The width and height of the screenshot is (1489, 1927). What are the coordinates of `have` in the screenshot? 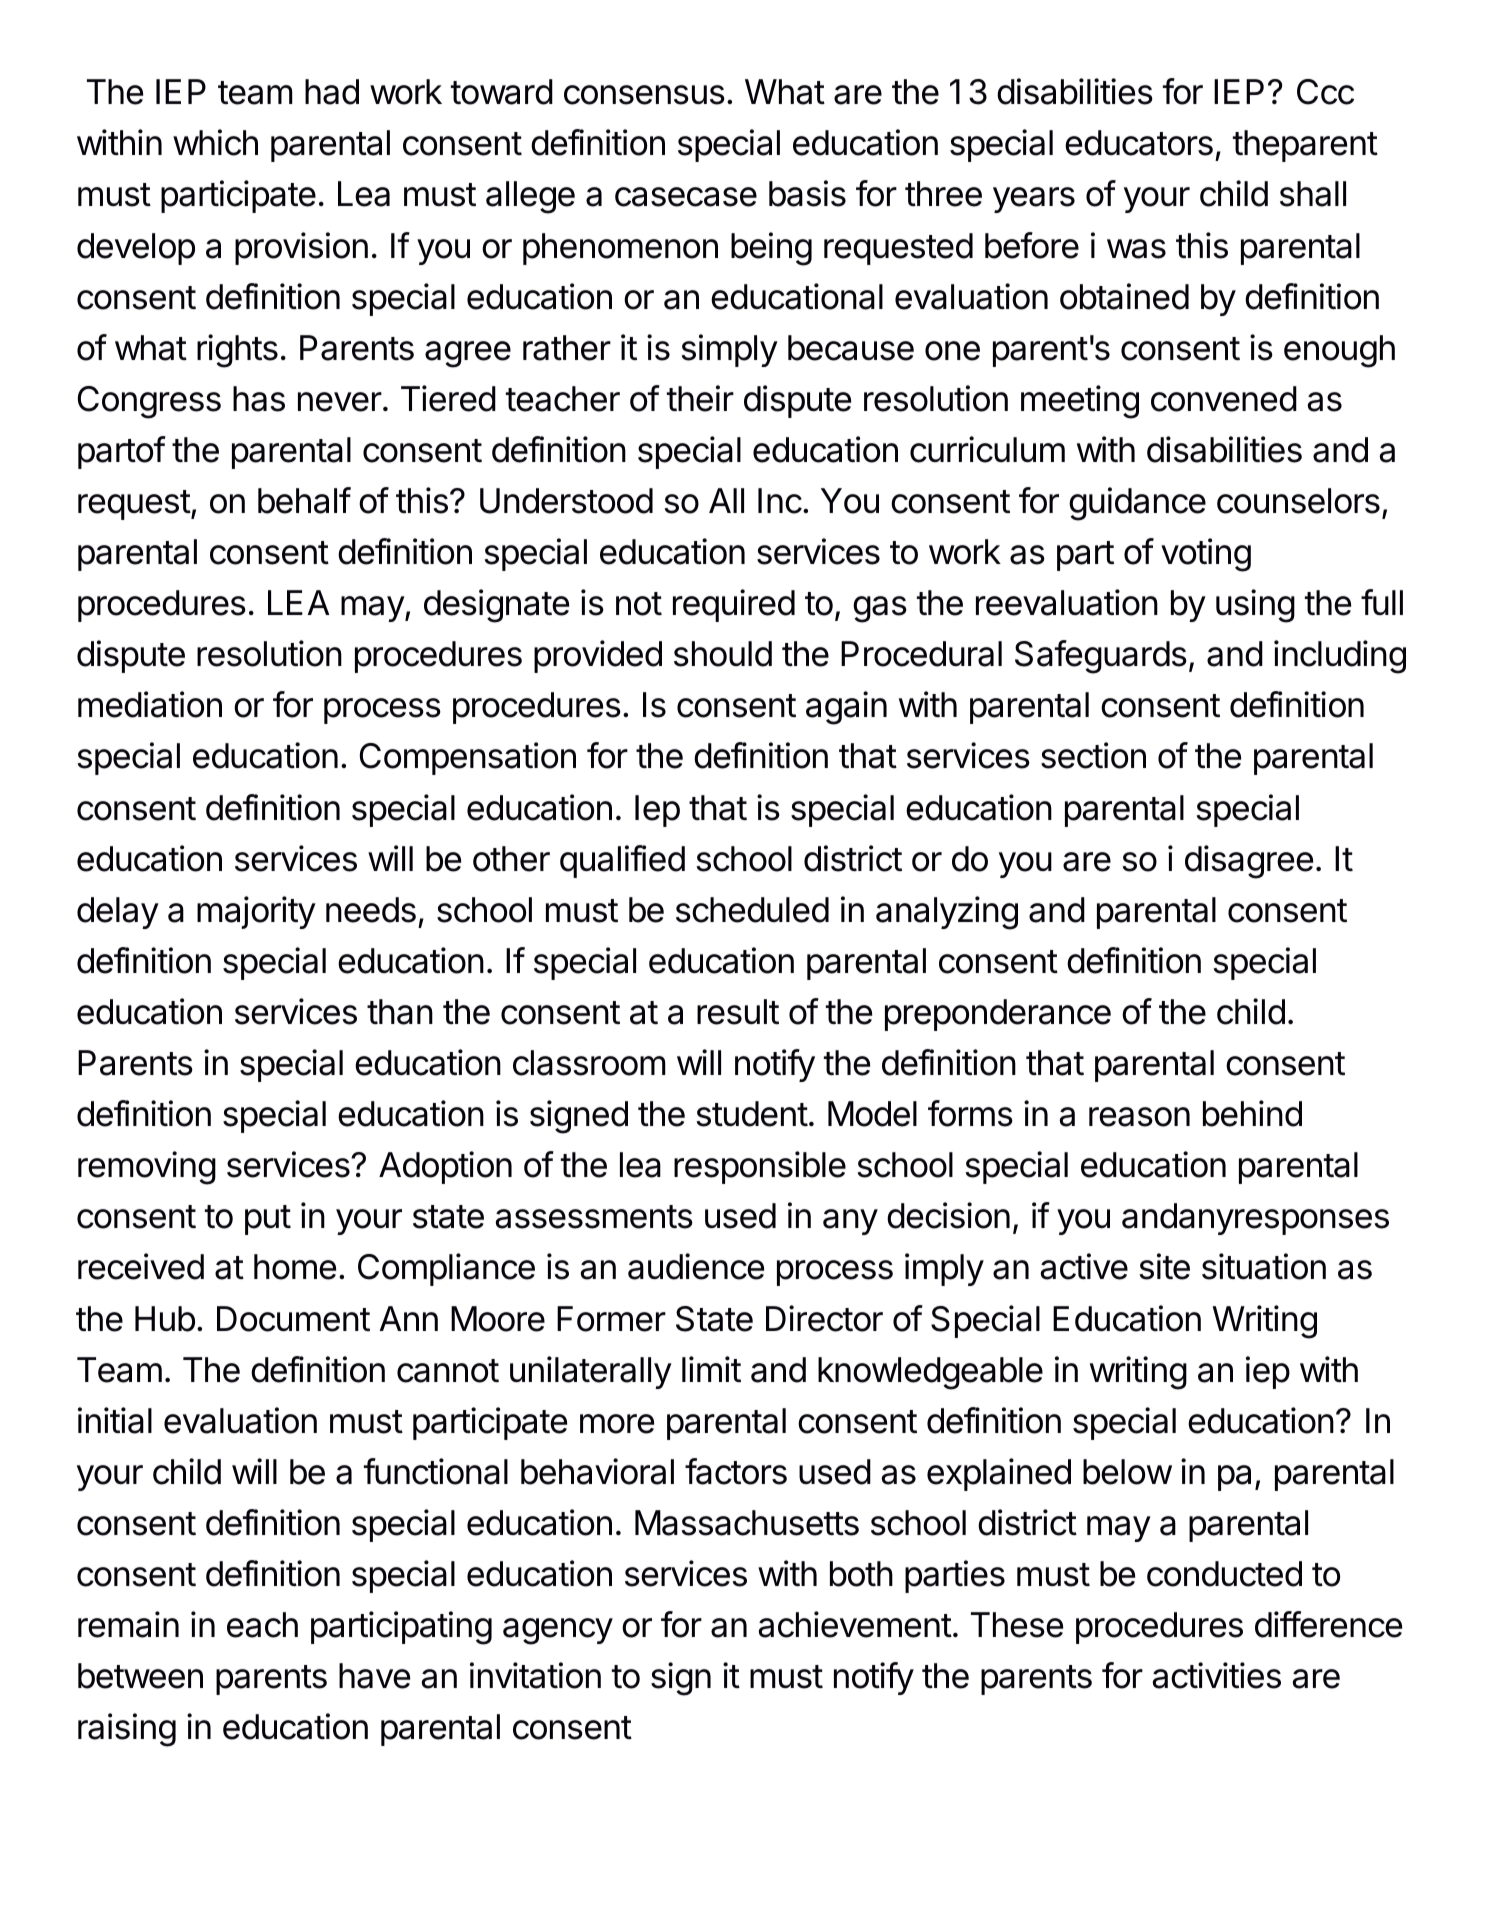 It's located at (374, 1676).
